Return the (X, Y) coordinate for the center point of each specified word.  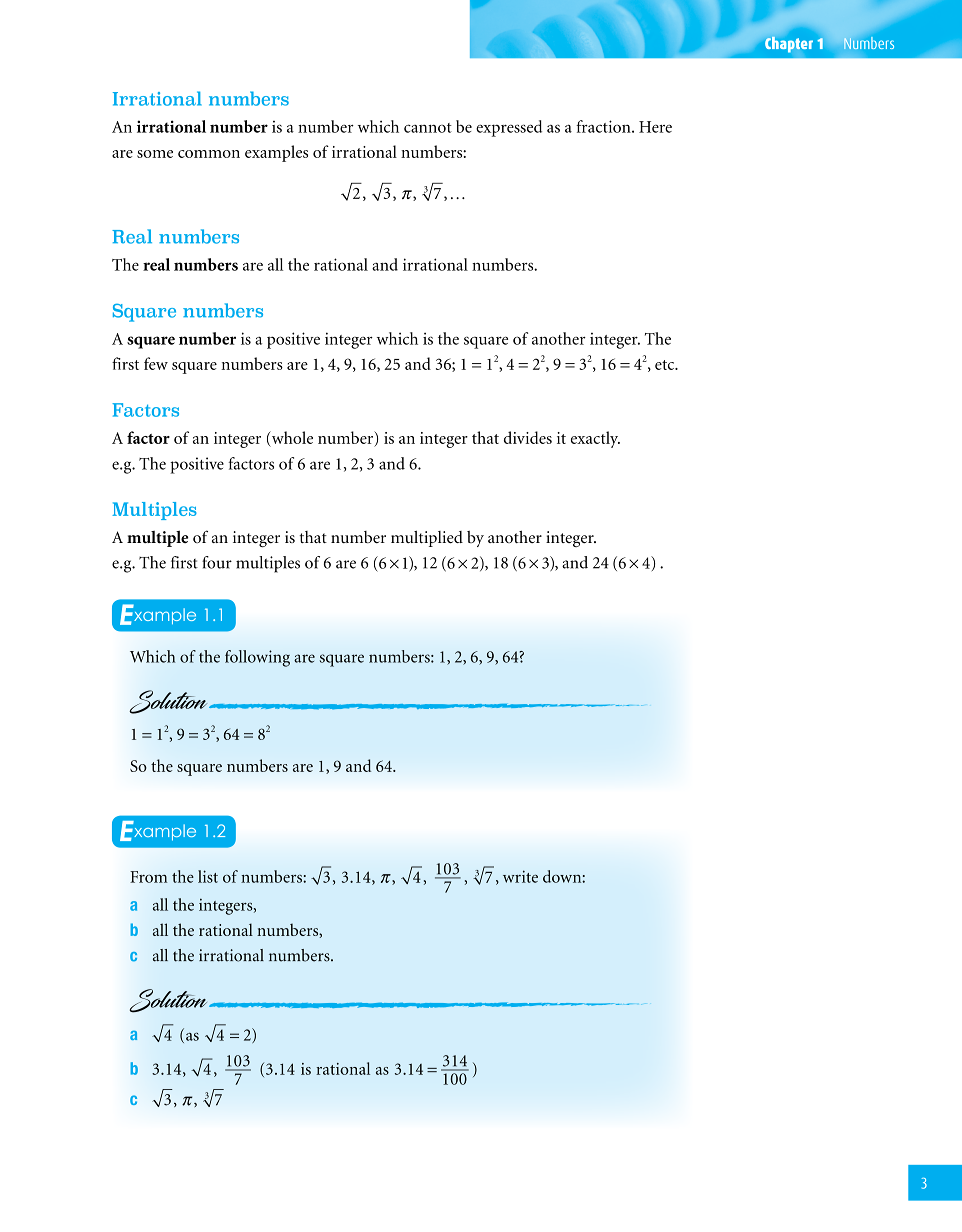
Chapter (789, 44)
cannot (428, 128)
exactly (595, 439)
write (520, 876)
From (149, 877)
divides (528, 437)
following (257, 658)
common (209, 154)
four (217, 562)
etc (666, 365)
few (156, 363)
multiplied (427, 539)
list (208, 876)
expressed (509, 128)
